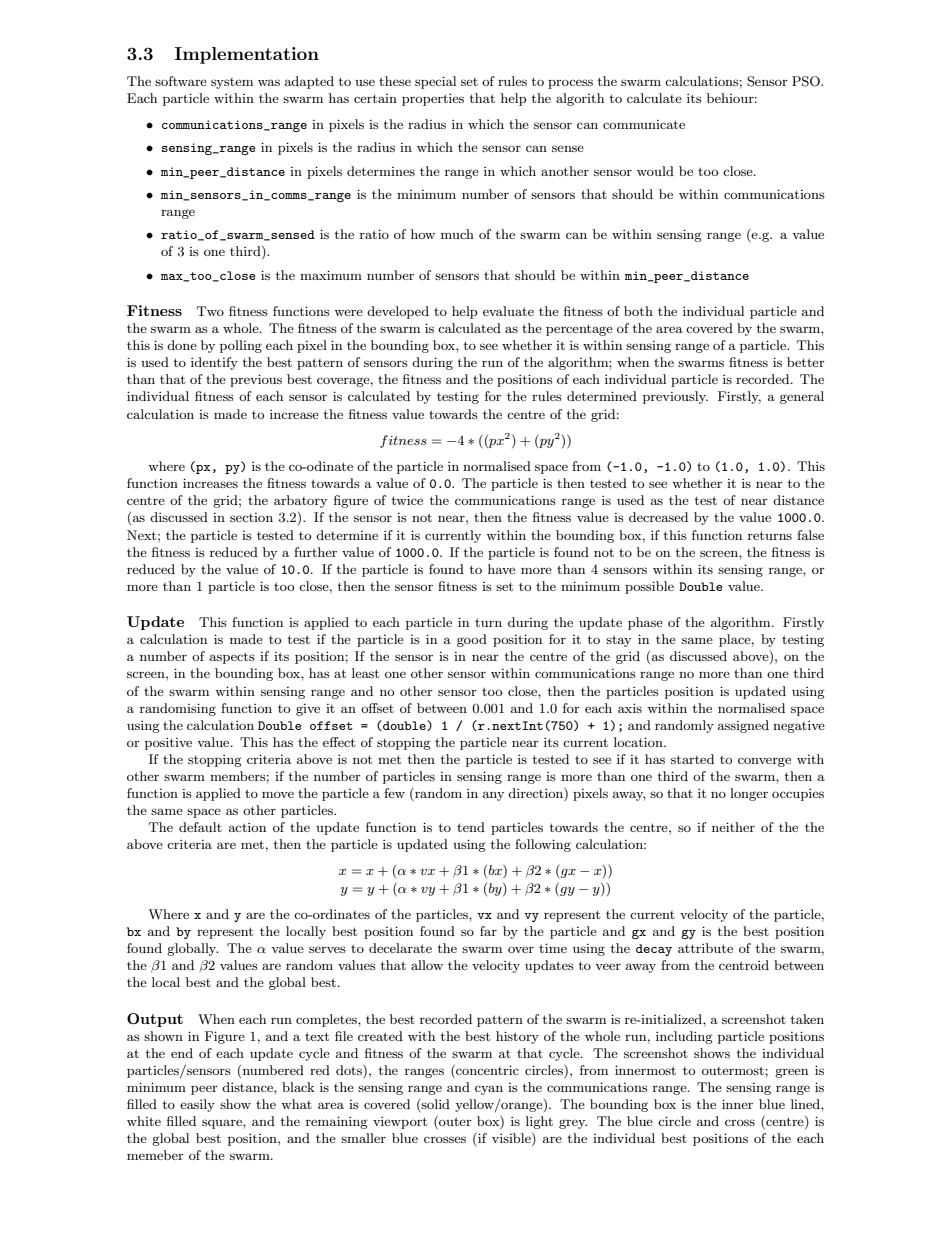  Describe the element at coordinates (251, 517) in the document. I see `section` at that location.
